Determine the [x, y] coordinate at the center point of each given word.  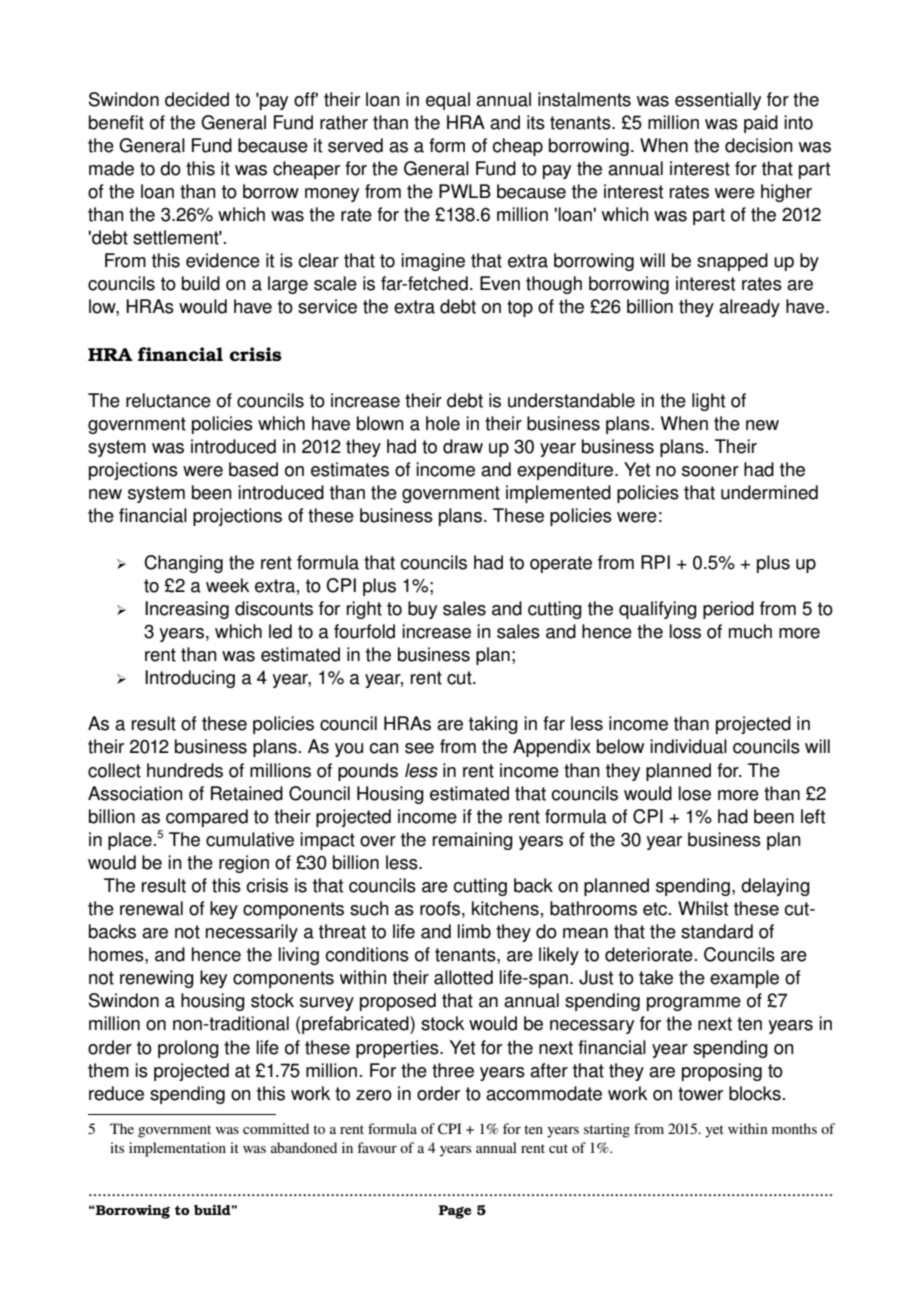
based [253, 469]
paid [761, 124]
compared [207, 818]
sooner [710, 471]
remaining [473, 841]
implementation [177, 1149]
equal [448, 101]
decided [197, 99]
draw [463, 446]
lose [695, 793]
